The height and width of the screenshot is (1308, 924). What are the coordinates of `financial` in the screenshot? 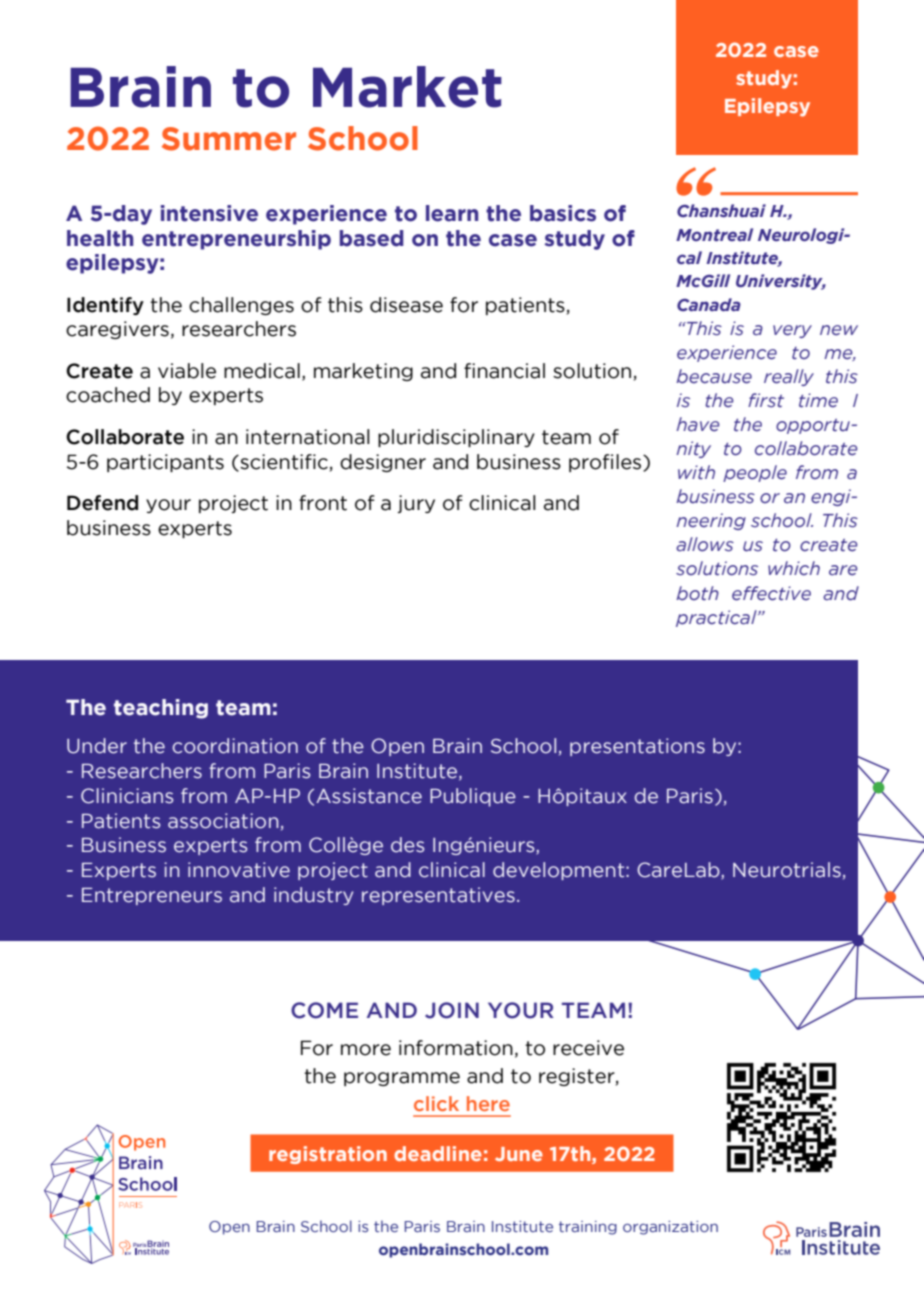 It's located at (504, 371).
